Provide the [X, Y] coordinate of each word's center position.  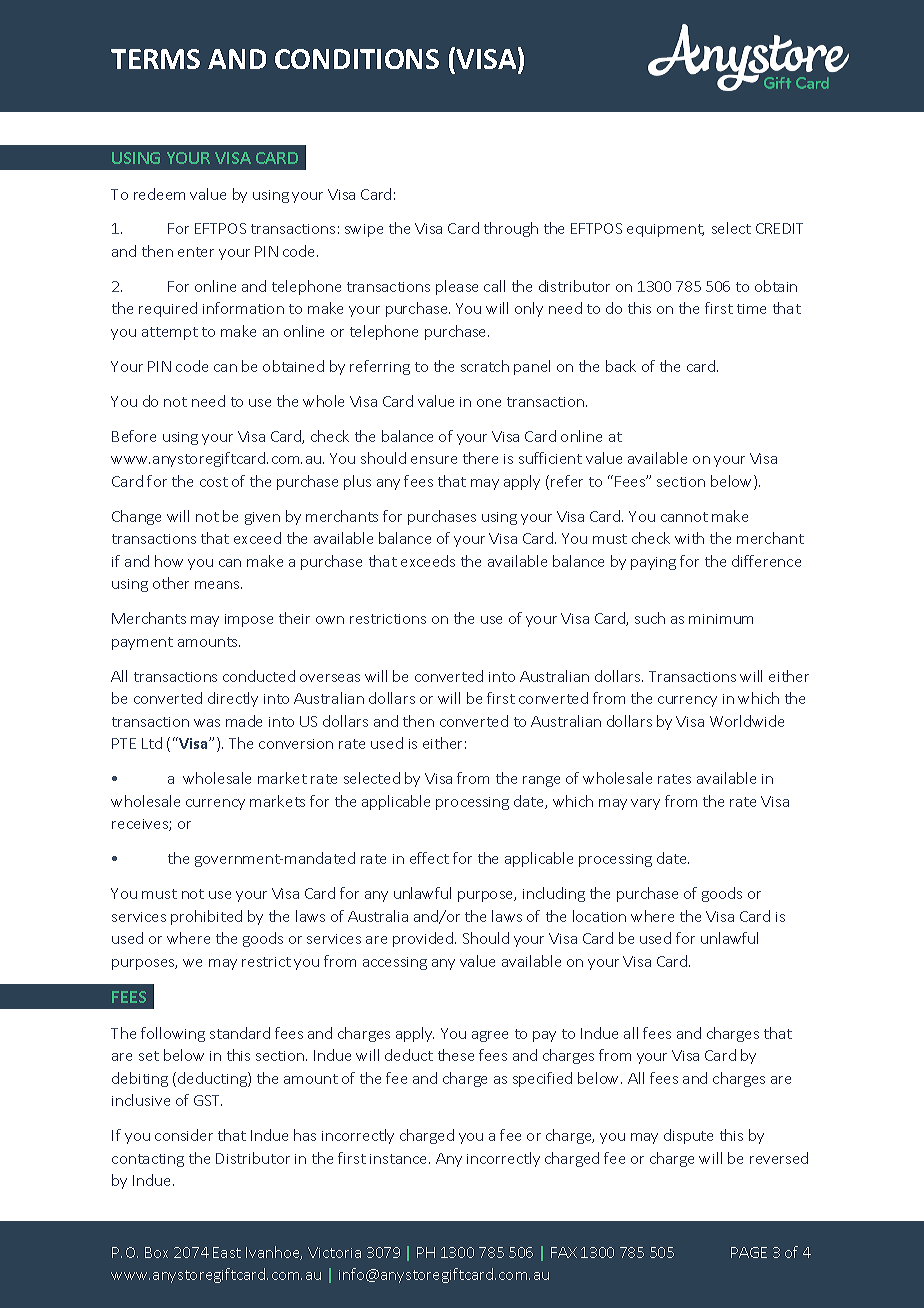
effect [429, 858]
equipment [665, 230]
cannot [684, 517]
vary [645, 804]
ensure [434, 460]
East [227, 1252]
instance [400, 1159]
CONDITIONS [357, 59]
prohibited [206, 917]
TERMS [155, 59]
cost [214, 482]
